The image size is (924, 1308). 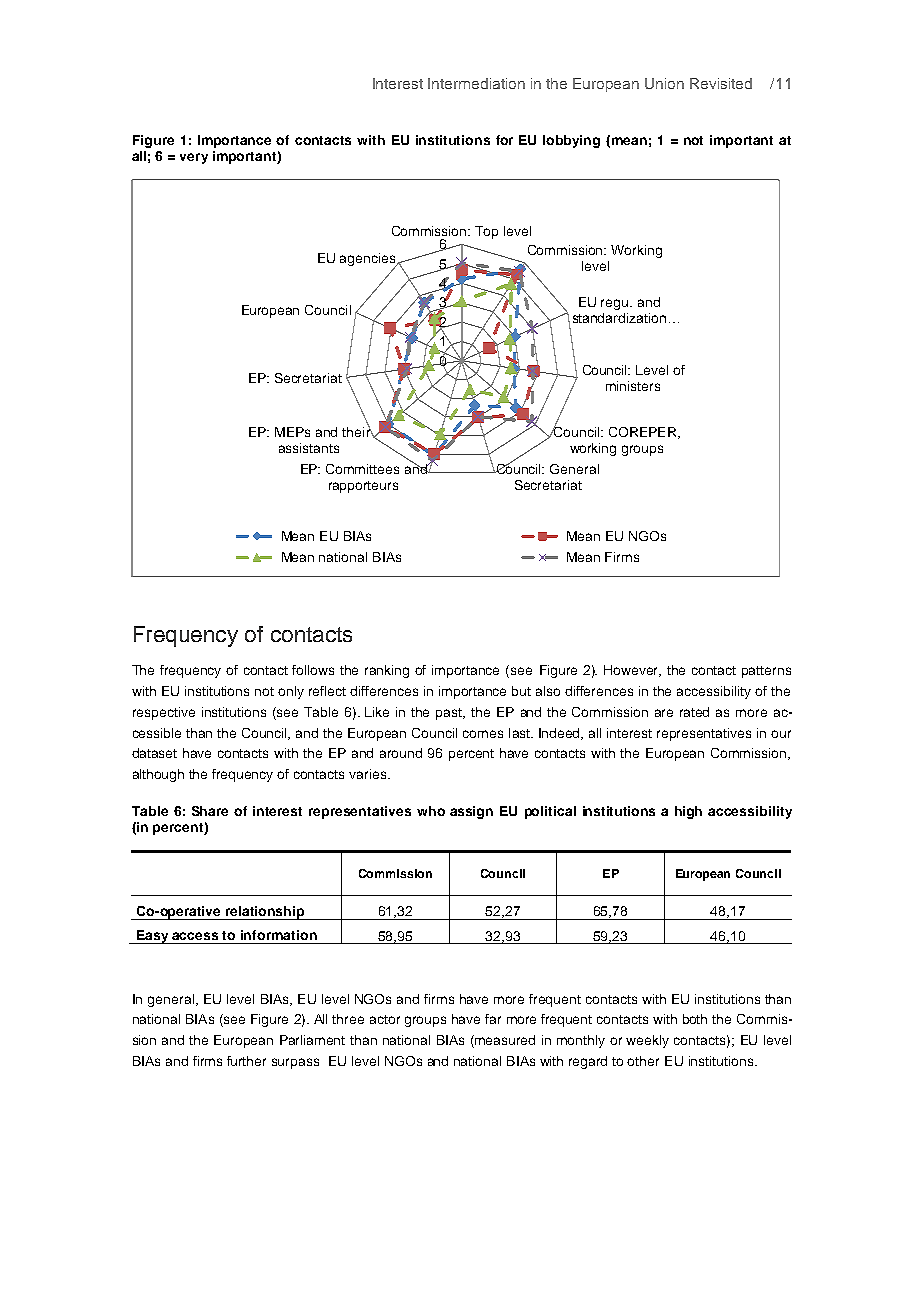 What do you see at coordinates (493, 1019) in the page?
I see `far` at bounding box center [493, 1019].
